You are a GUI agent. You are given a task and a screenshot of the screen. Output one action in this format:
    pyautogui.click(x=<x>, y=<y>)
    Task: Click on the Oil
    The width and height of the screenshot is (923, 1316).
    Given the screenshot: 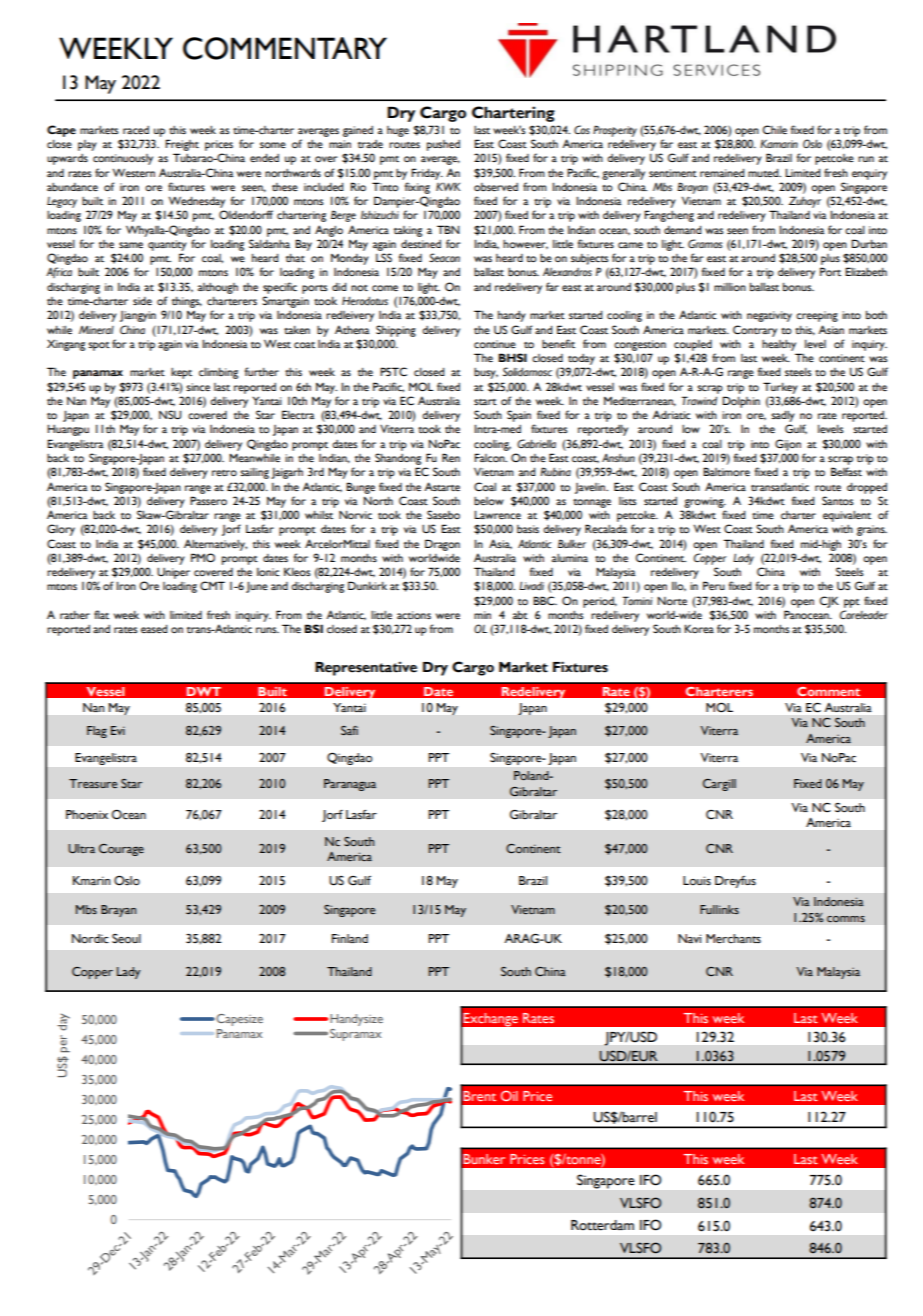 What is the action you would take?
    pyautogui.click(x=509, y=1095)
